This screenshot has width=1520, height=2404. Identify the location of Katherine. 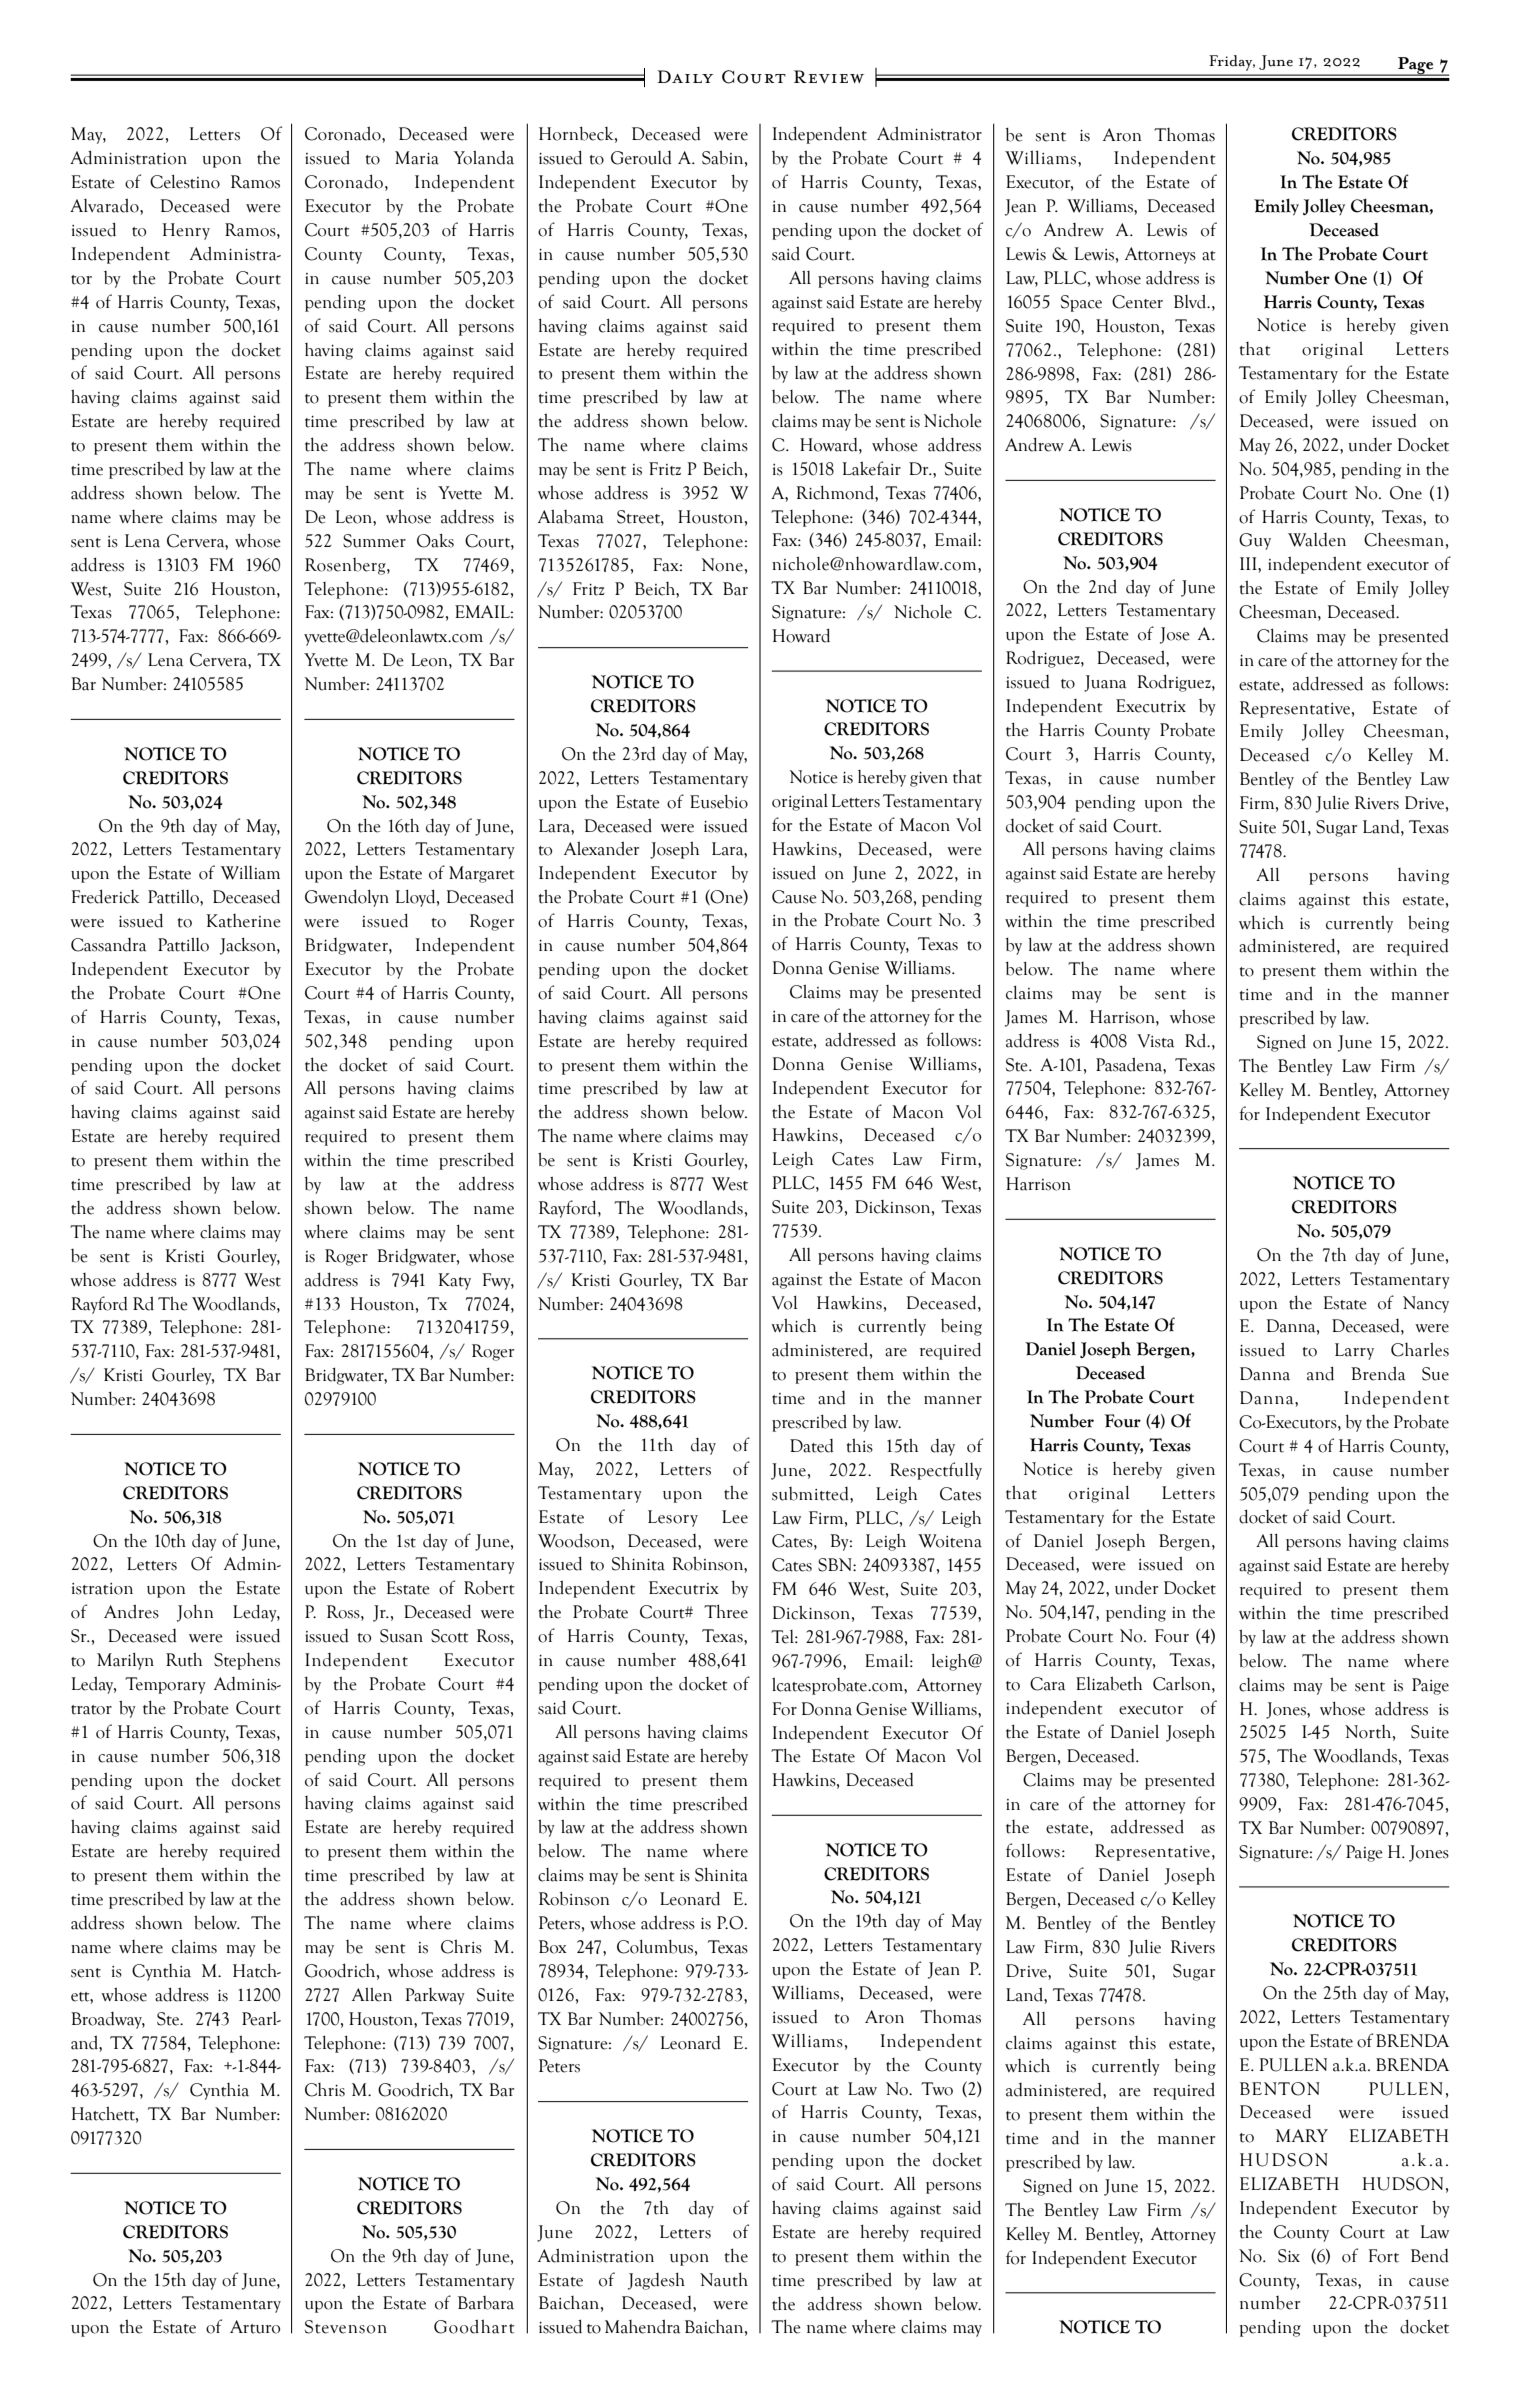
(243, 921).
